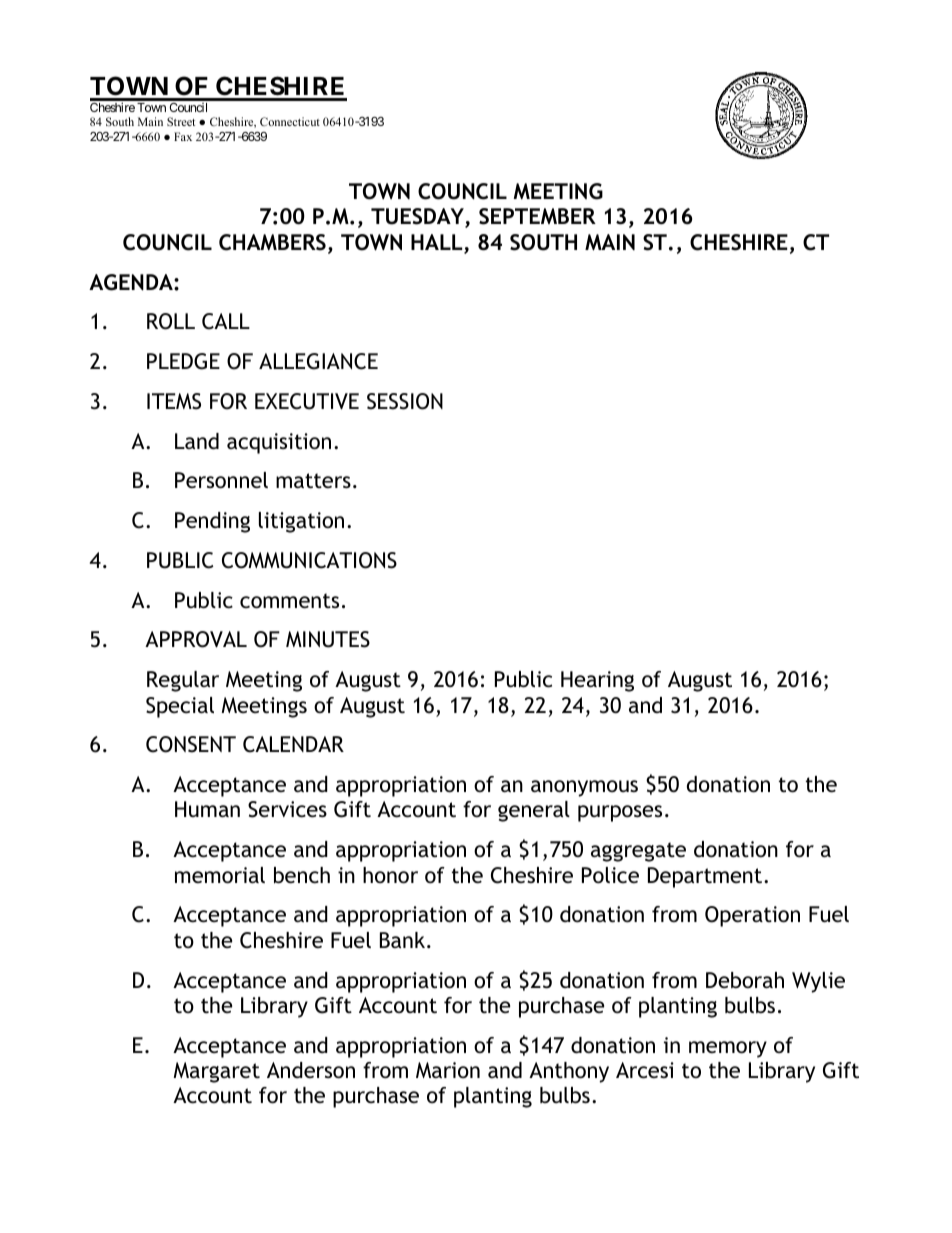 The height and width of the screenshot is (1233, 952). Describe the element at coordinates (207, 809) in the screenshot. I see `Human` at that location.
